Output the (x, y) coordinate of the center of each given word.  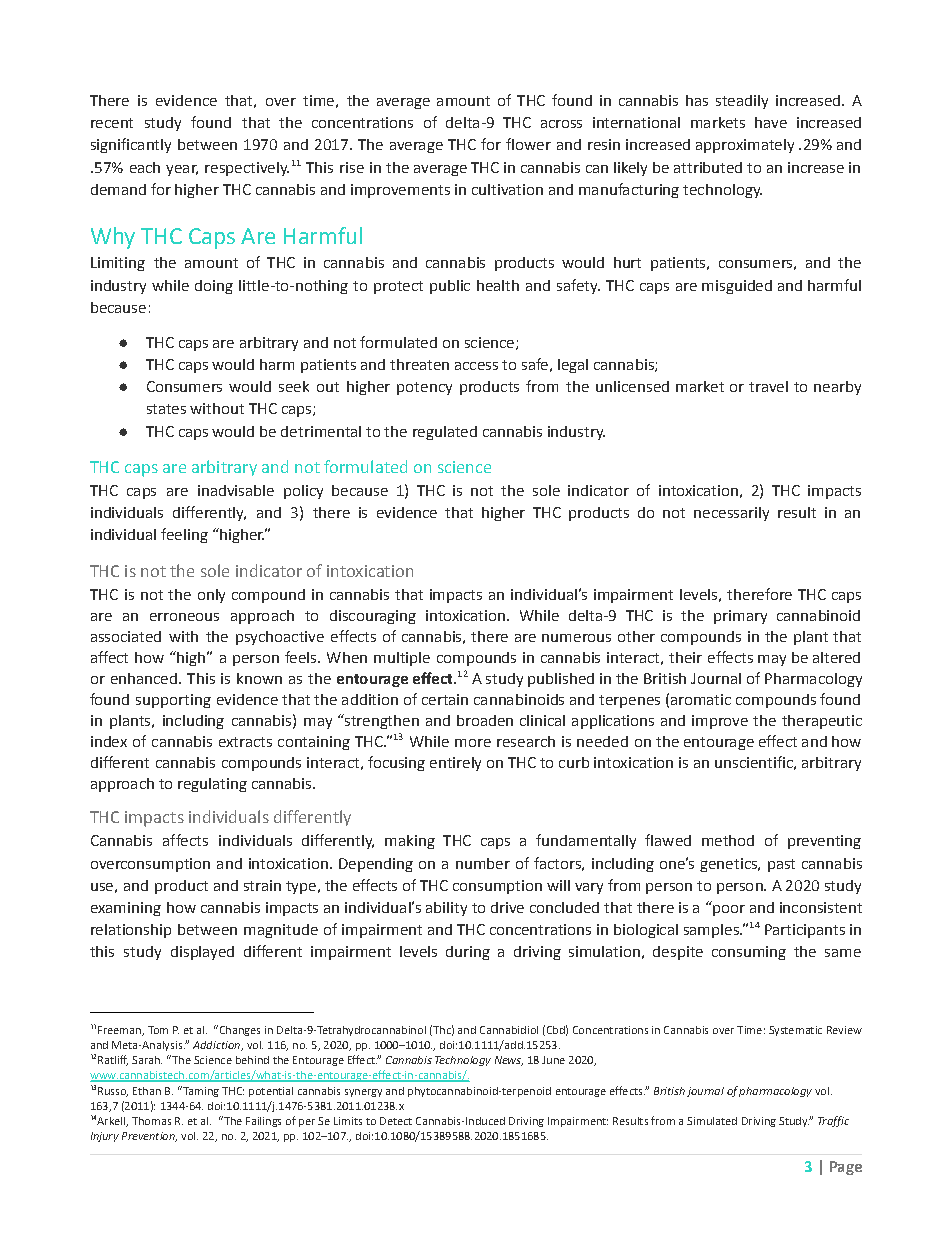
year (182, 170)
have (771, 122)
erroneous (184, 617)
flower (528, 144)
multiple (402, 659)
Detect (396, 1121)
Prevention (149, 1137)
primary (740, 617)
